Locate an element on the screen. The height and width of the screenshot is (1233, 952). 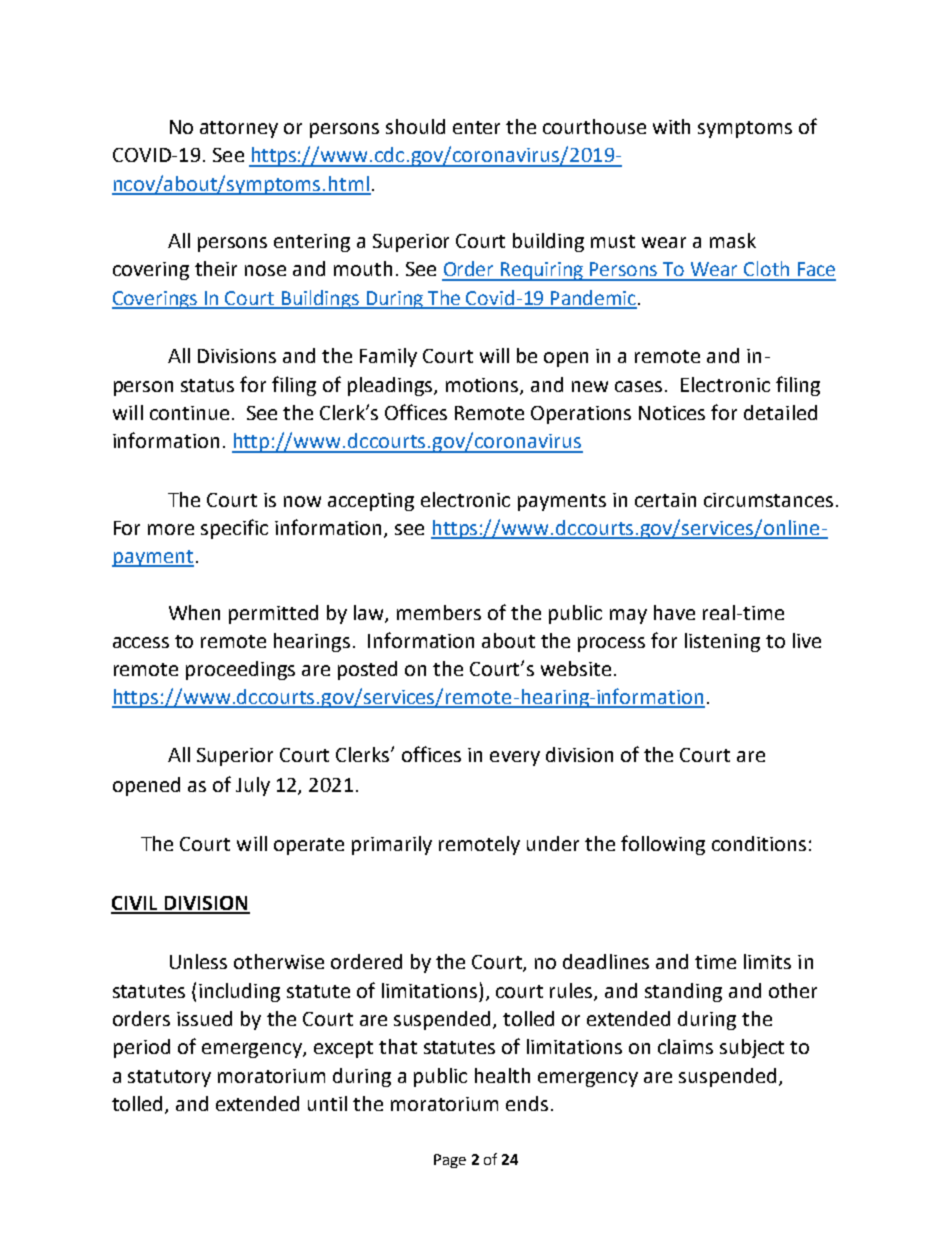
statutory is located at coordinates (169, 1078).
